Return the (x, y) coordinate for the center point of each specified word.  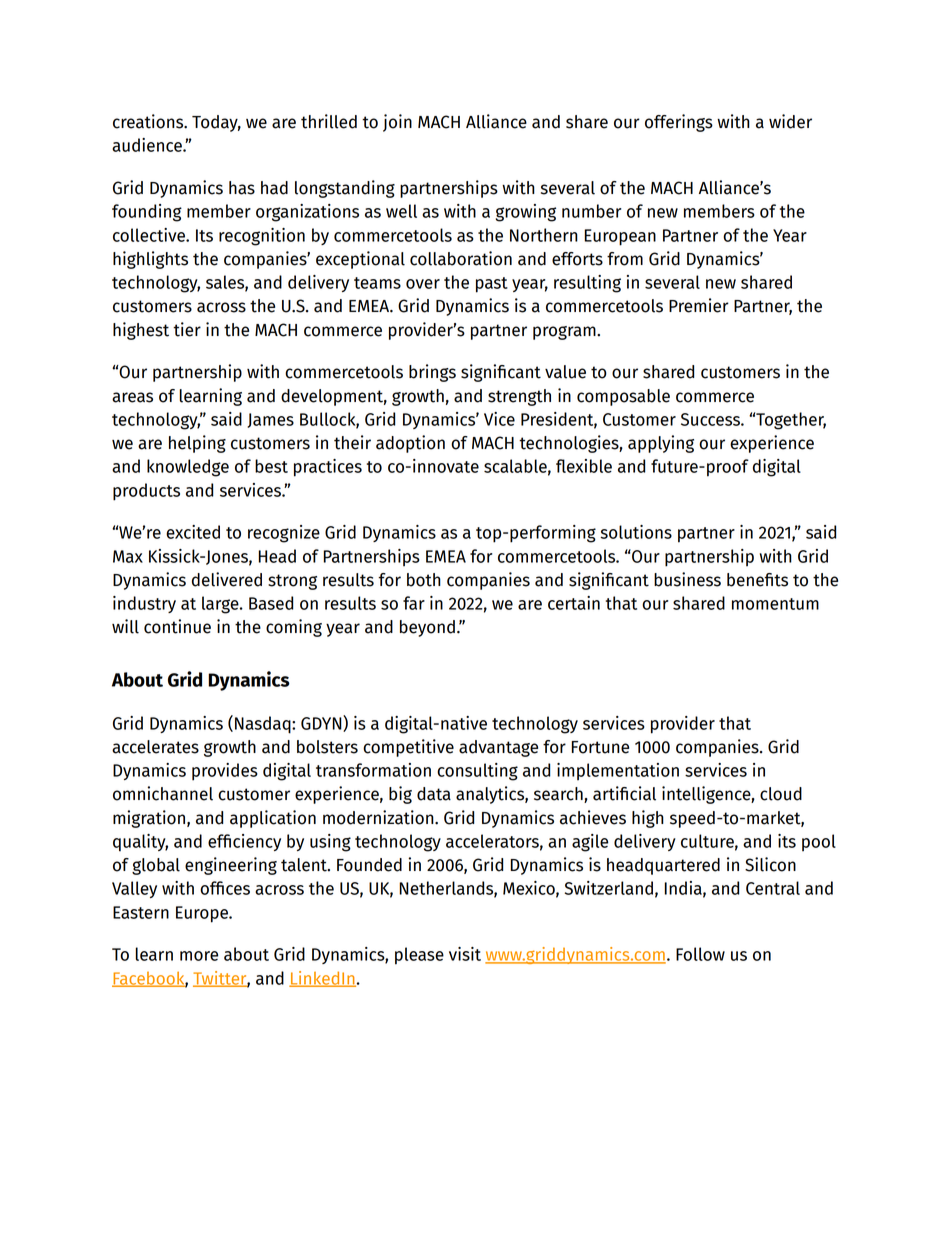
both (424, 580)
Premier (699, 305)
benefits (757, 580)
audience (148, 145)
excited (193, 532)
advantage (498, 748)
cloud (781, 794)
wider (790, 121)
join (397, 123)
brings (432, 373)
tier (187, 329)
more (199, 956)
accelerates (155, 747)
